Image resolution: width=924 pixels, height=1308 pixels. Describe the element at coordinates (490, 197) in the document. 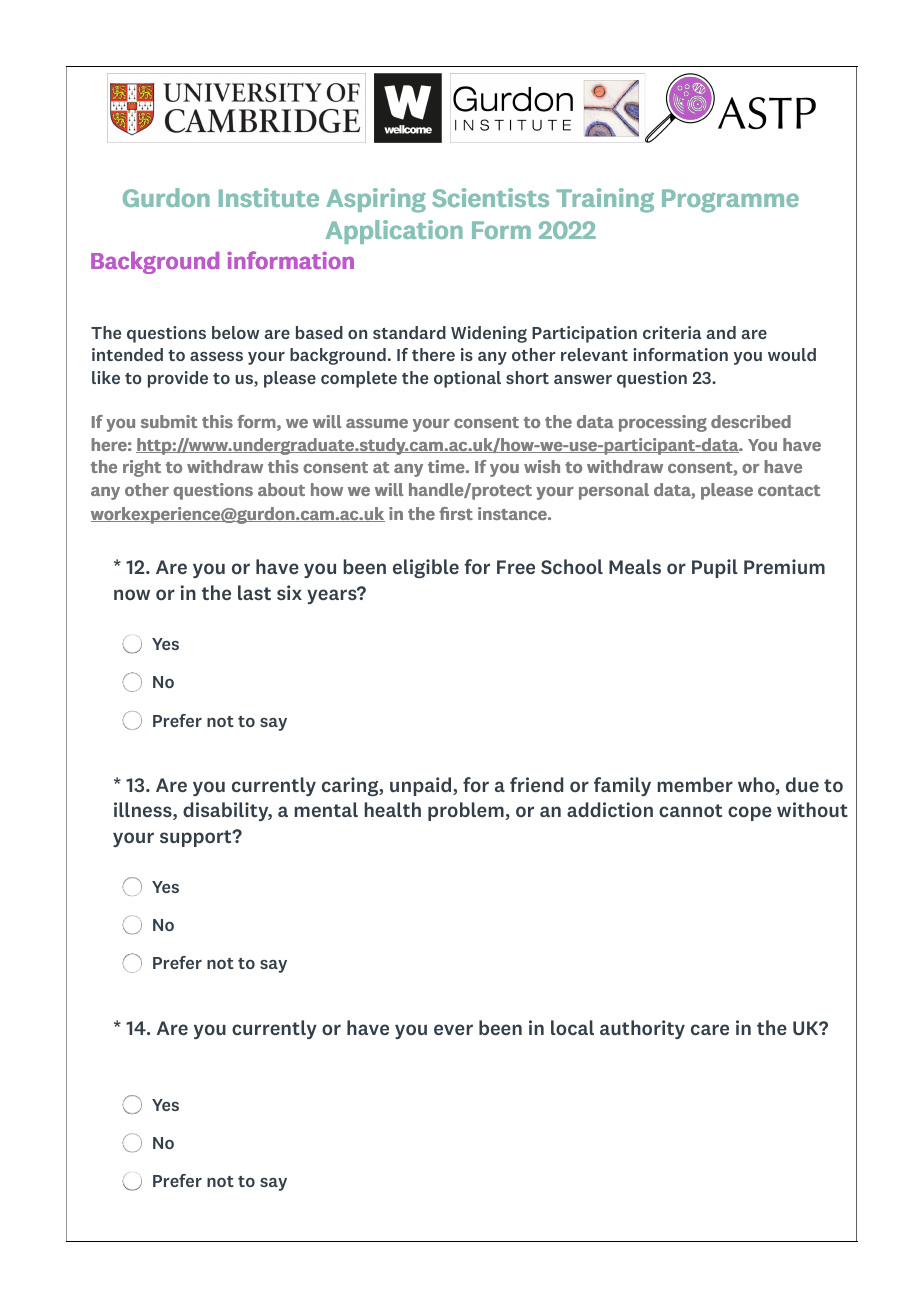

I see `Scientists` at that location.
